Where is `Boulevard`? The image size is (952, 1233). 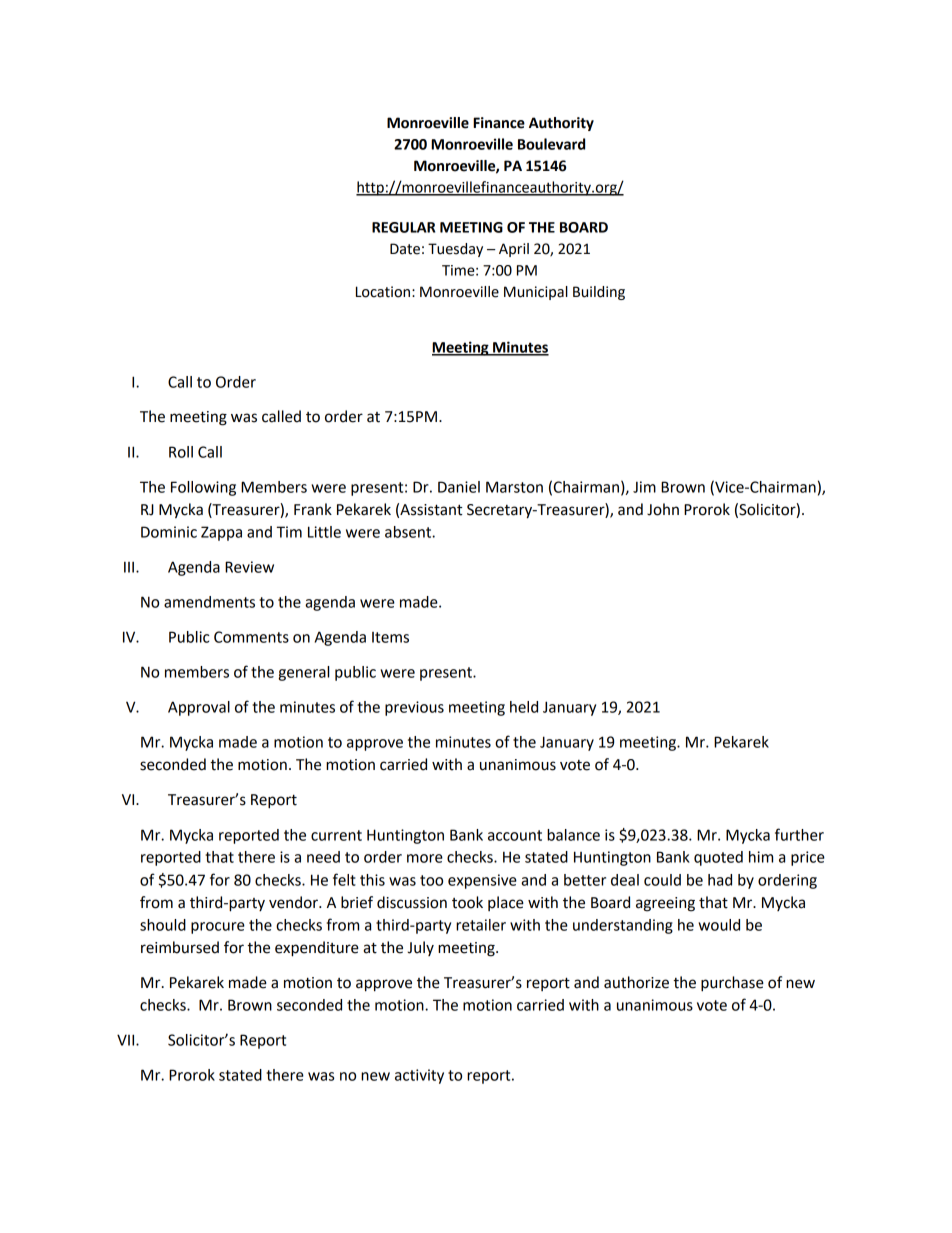
Boulevard is located at coordinates (551, 144).
